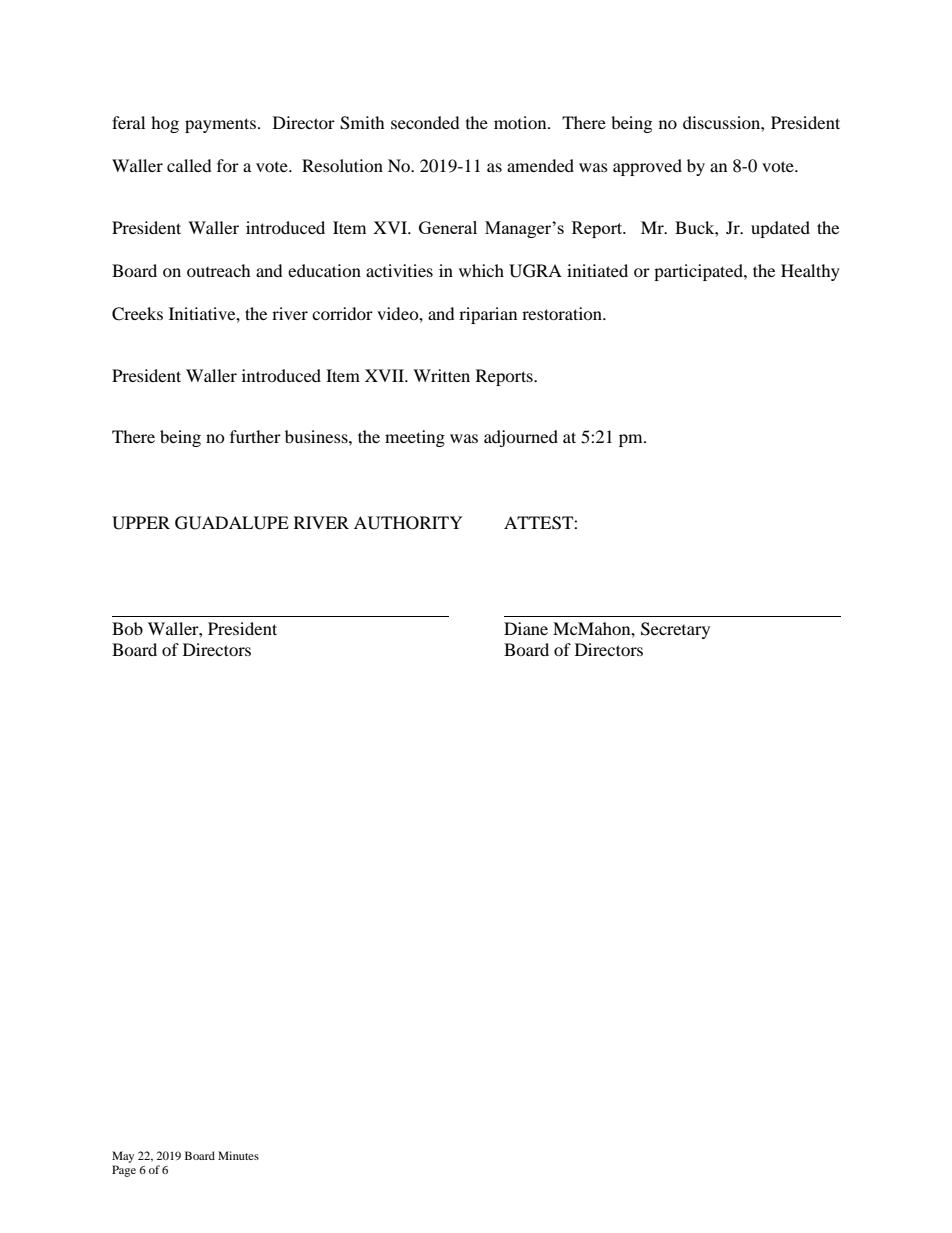 The height and width of the screenshot is (1233, 952). I want to click on Diane, so click(526, 628).
